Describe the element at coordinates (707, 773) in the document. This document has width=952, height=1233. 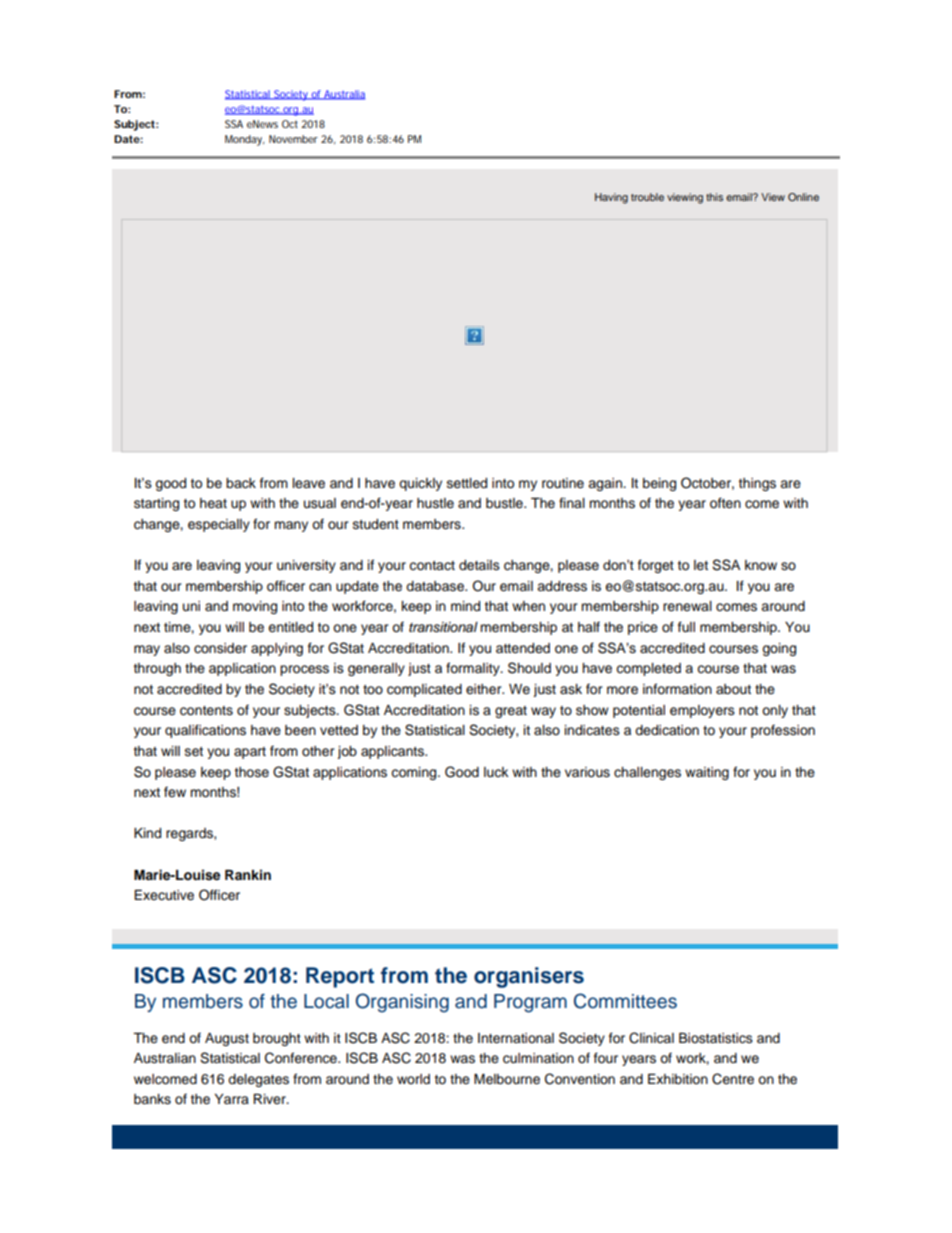
I see `waiting` at that location.
